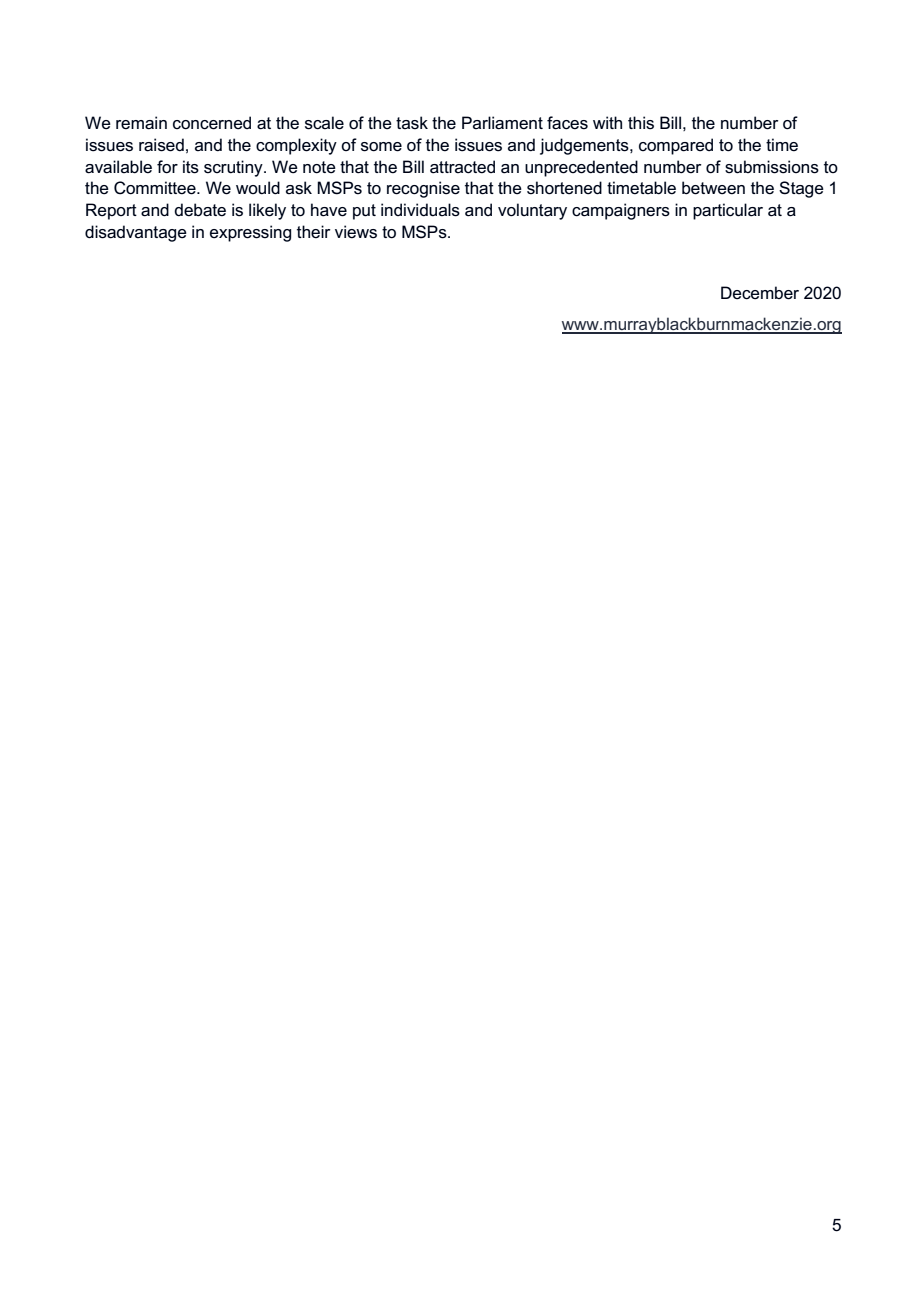 The height and width of the screenshot is (1308, 924). I want to click on December, so click(760, 293).
